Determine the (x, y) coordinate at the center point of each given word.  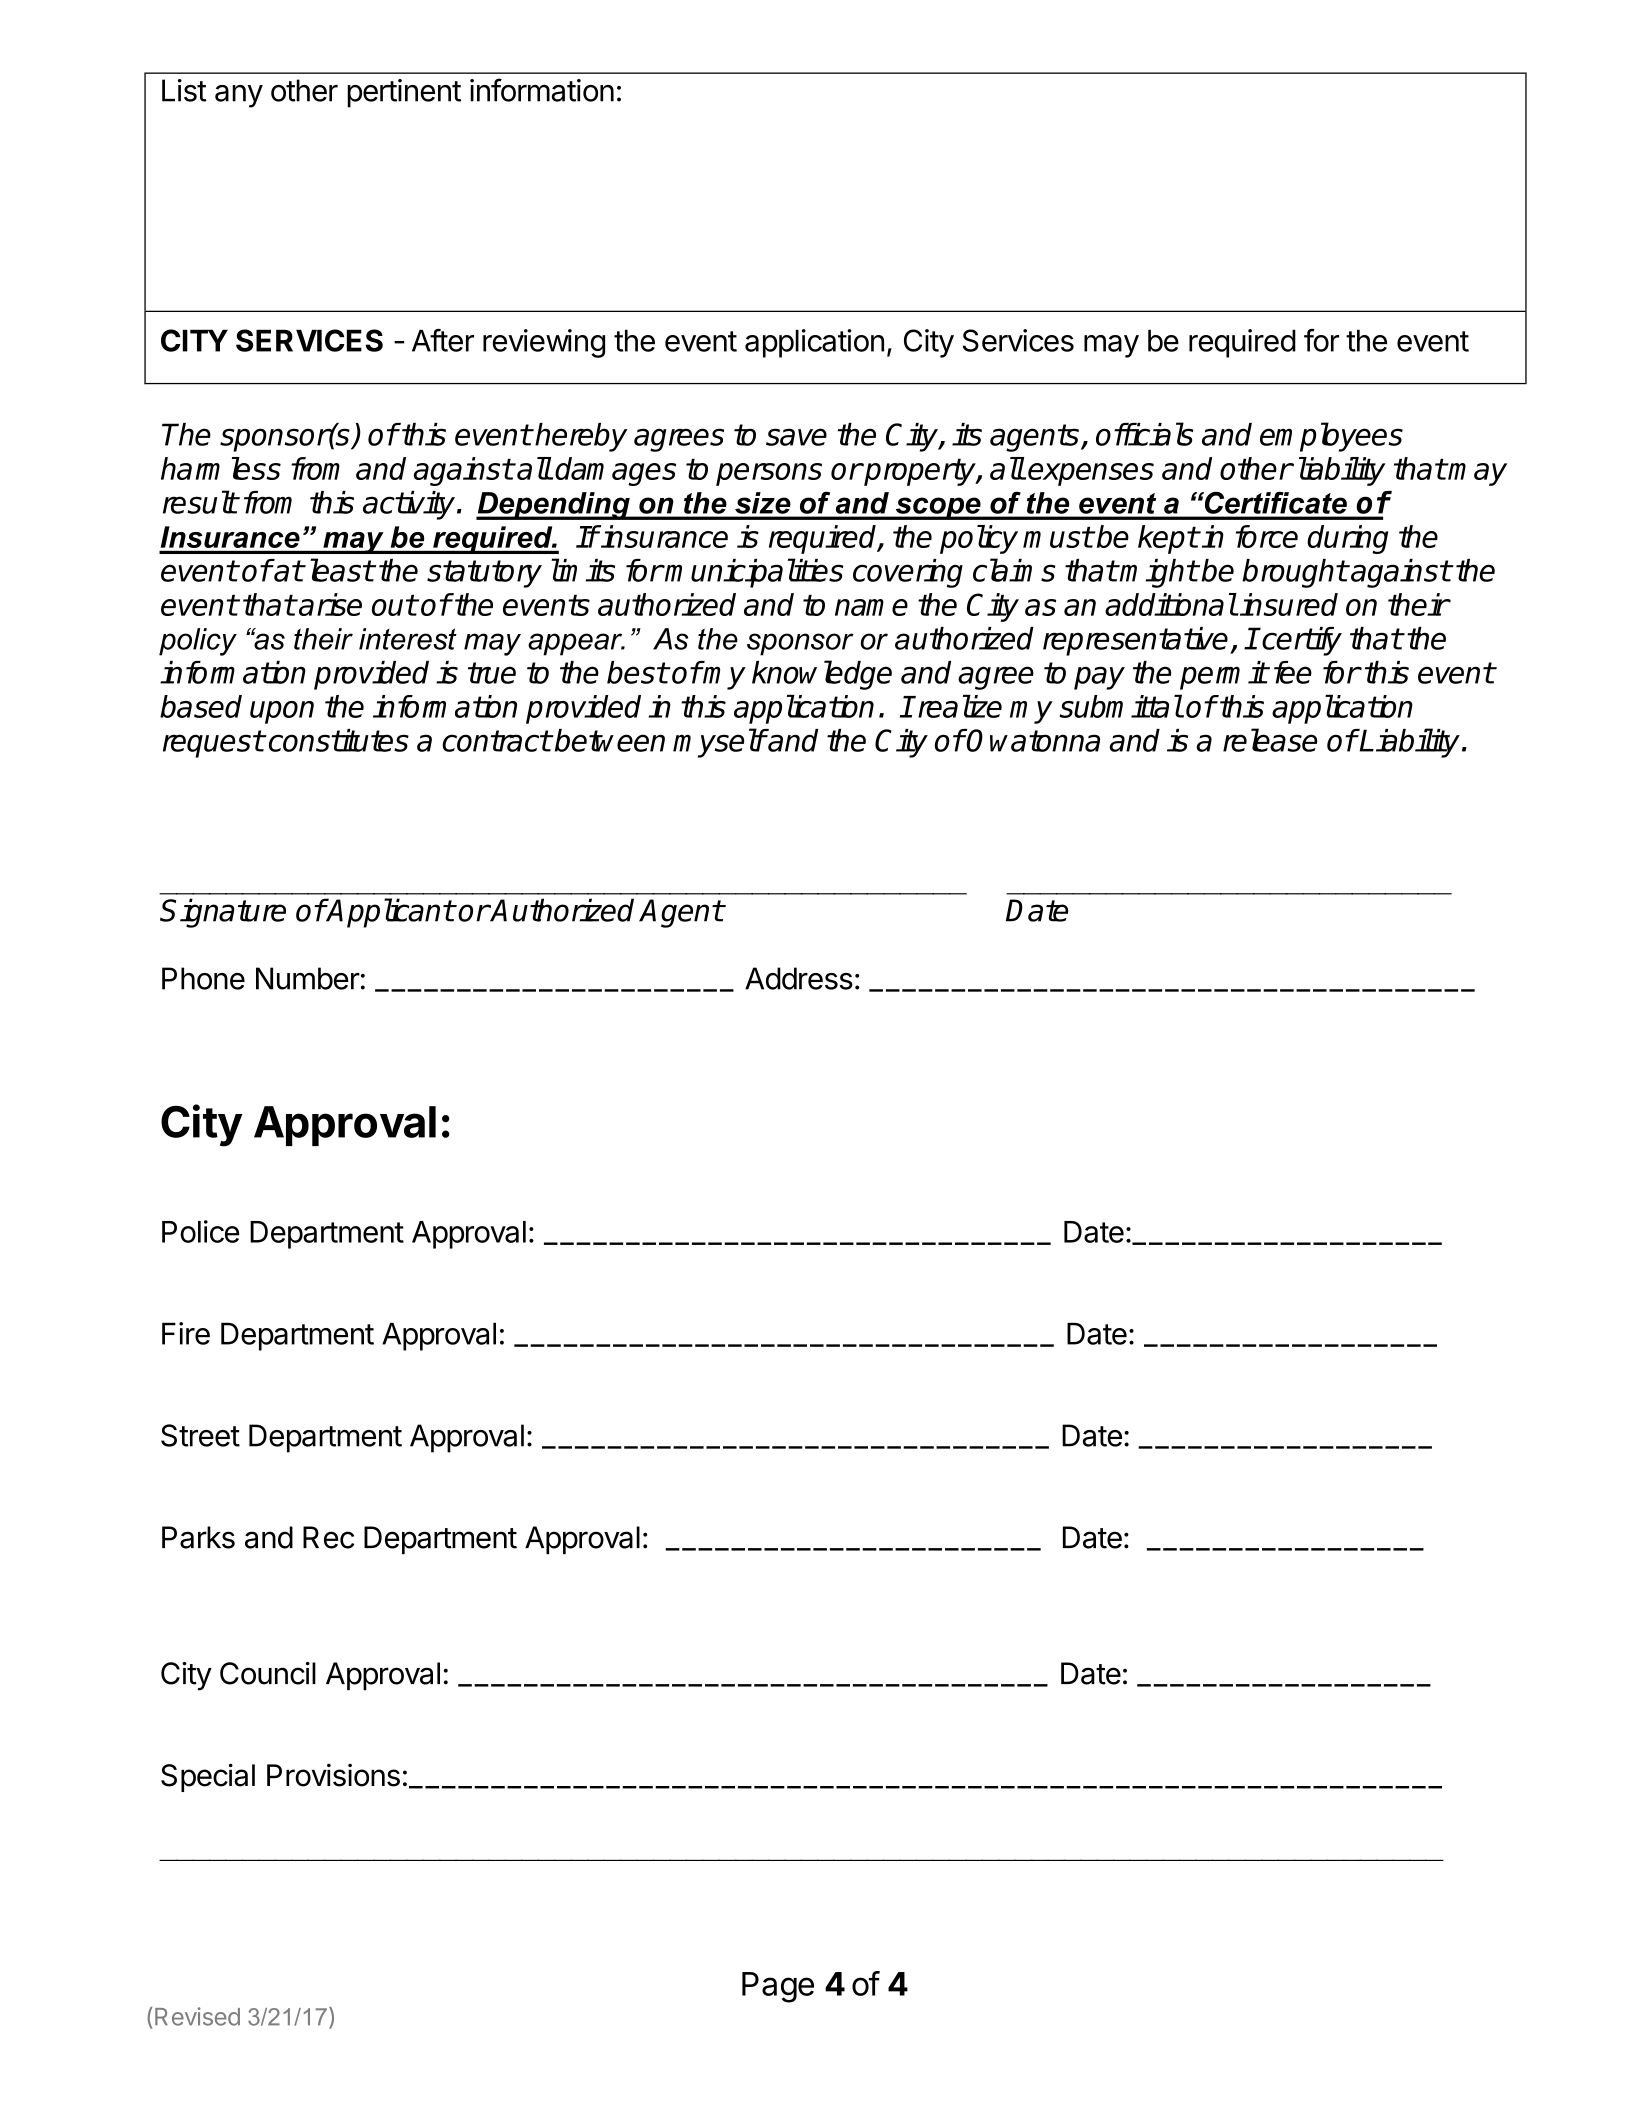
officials (1145, 434)
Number (308, 978)
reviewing (544, 343)
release (1270, 740)
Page (778, 1987)
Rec (328, 1537)
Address (799, 978)
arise (329, 604)
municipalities (754, 573)
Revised (197, 2016)
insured (1289, 604)
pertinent (404, 93)
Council (268, 1673)
